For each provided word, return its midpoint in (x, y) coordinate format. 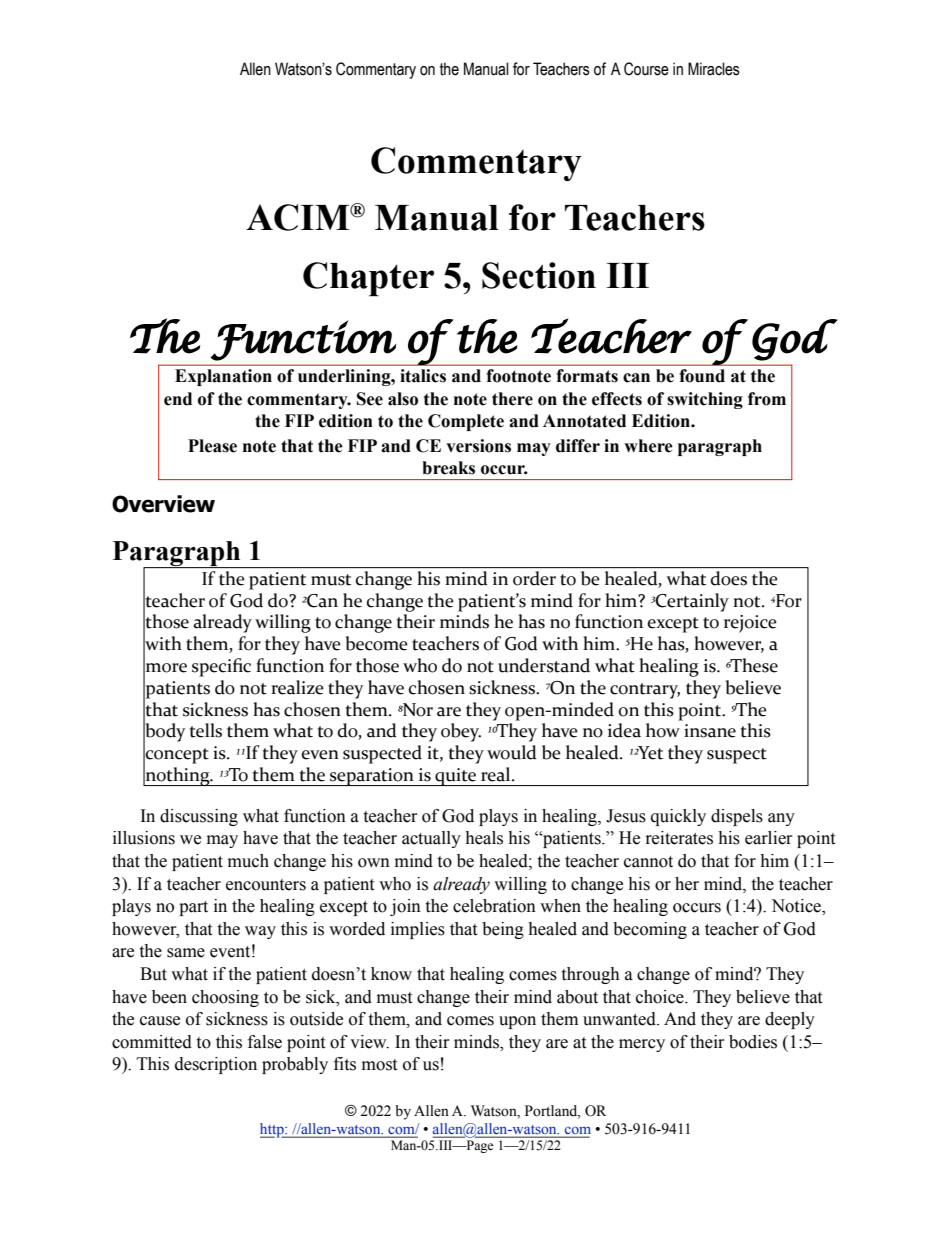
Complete (466, 422)
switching (705, 400)
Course (646, 69)
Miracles (714, 69)
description (216, 1065)
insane (710, 731)
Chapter (368, 279)
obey (461, 732)
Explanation (223, 377)
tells (205, 730)
